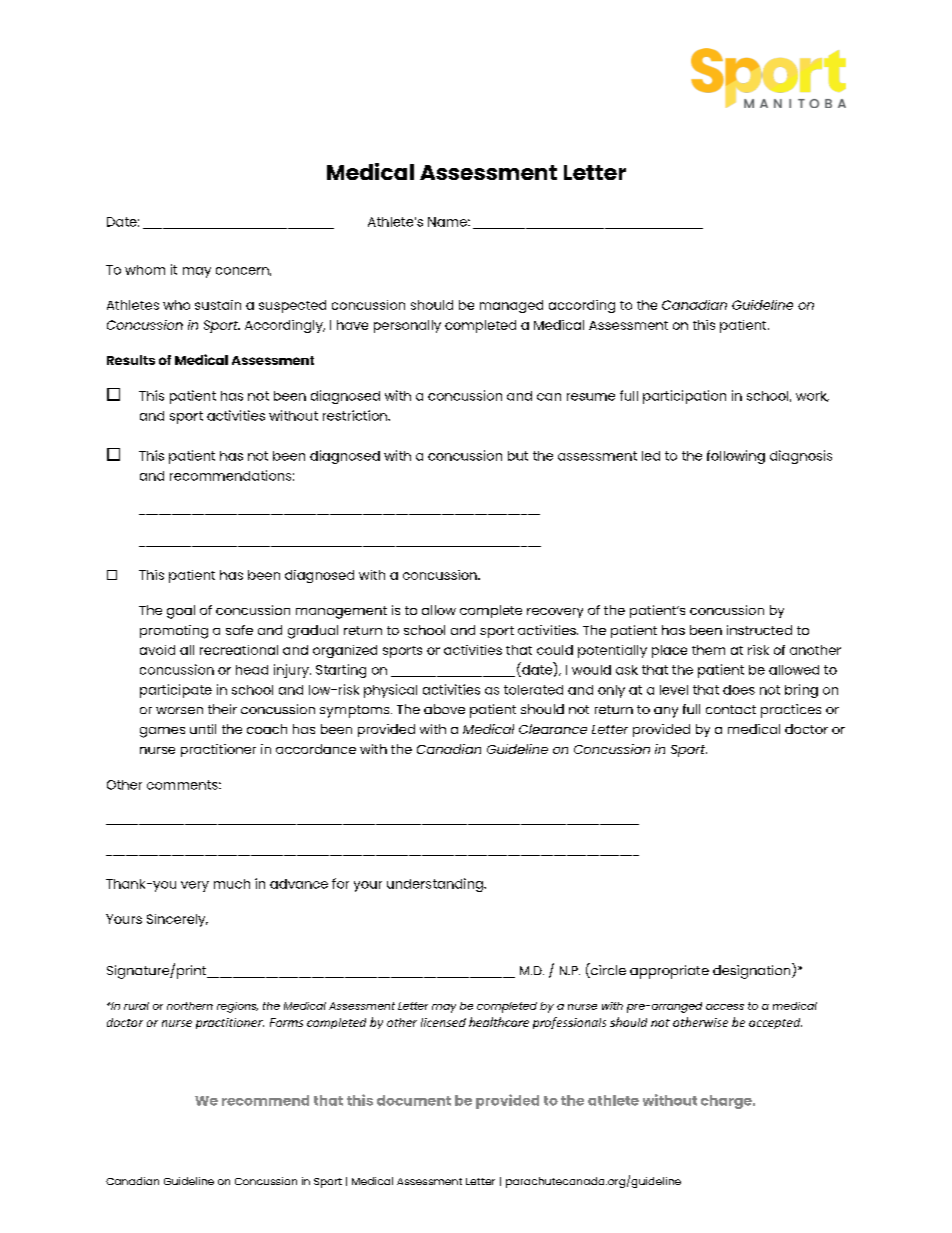  Describe the element at coordinates (739, 690) in the screenshot. I see `does` at that location.
